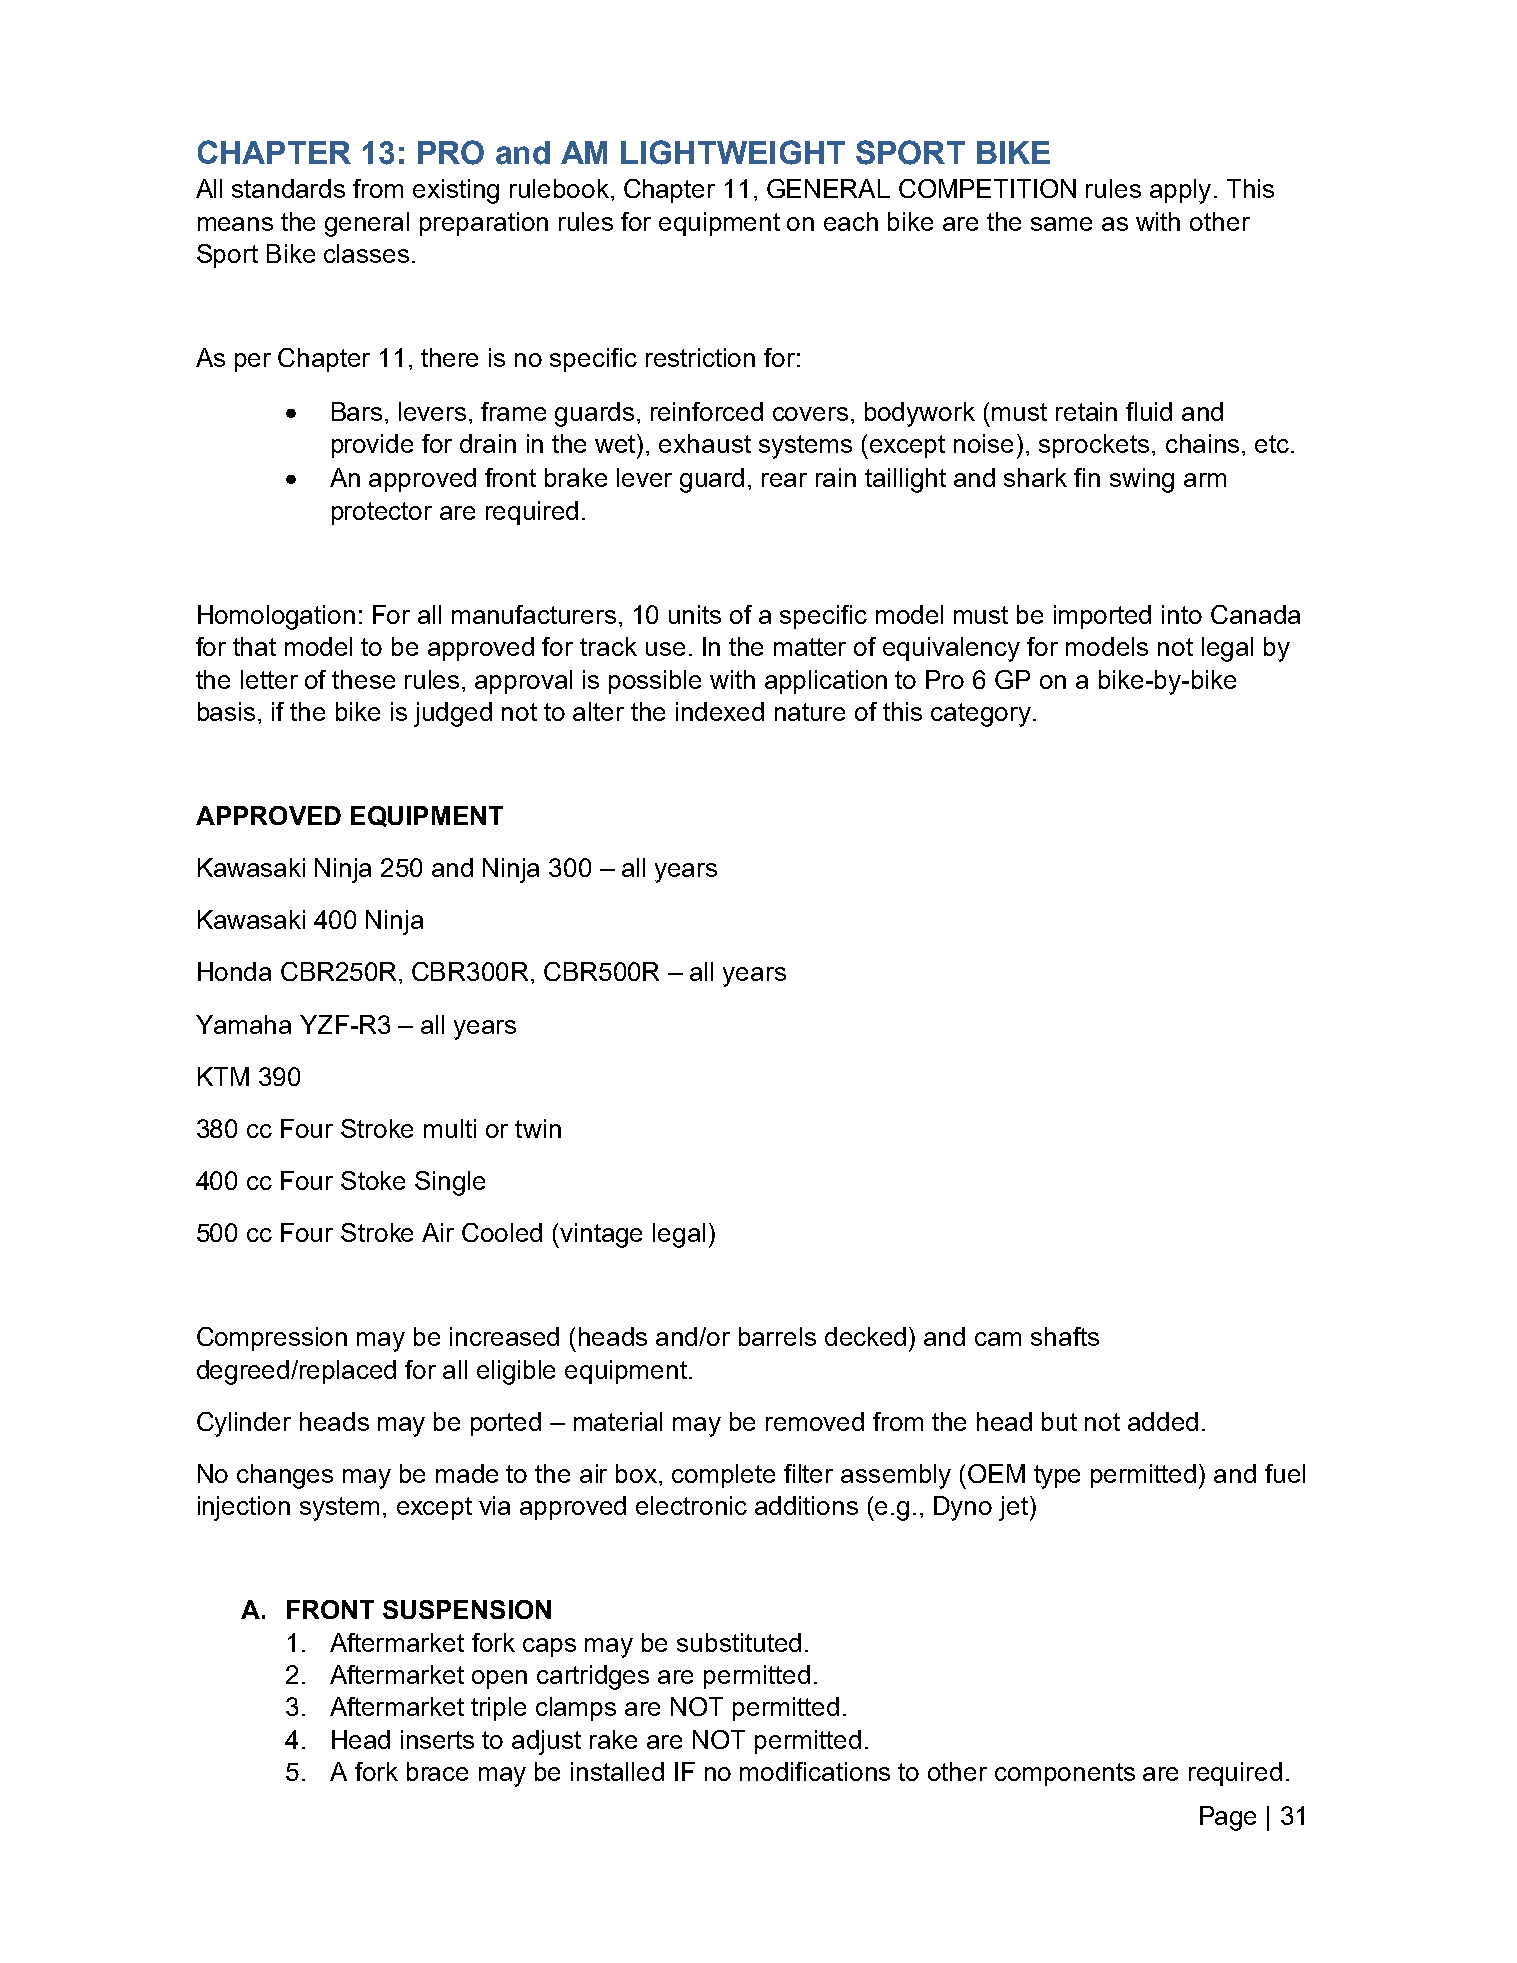 The image size is (1517, 1963). What do you see at coordinates (437, 1771) in the document?
I see `brace` at bounding box center [437, 1771].
